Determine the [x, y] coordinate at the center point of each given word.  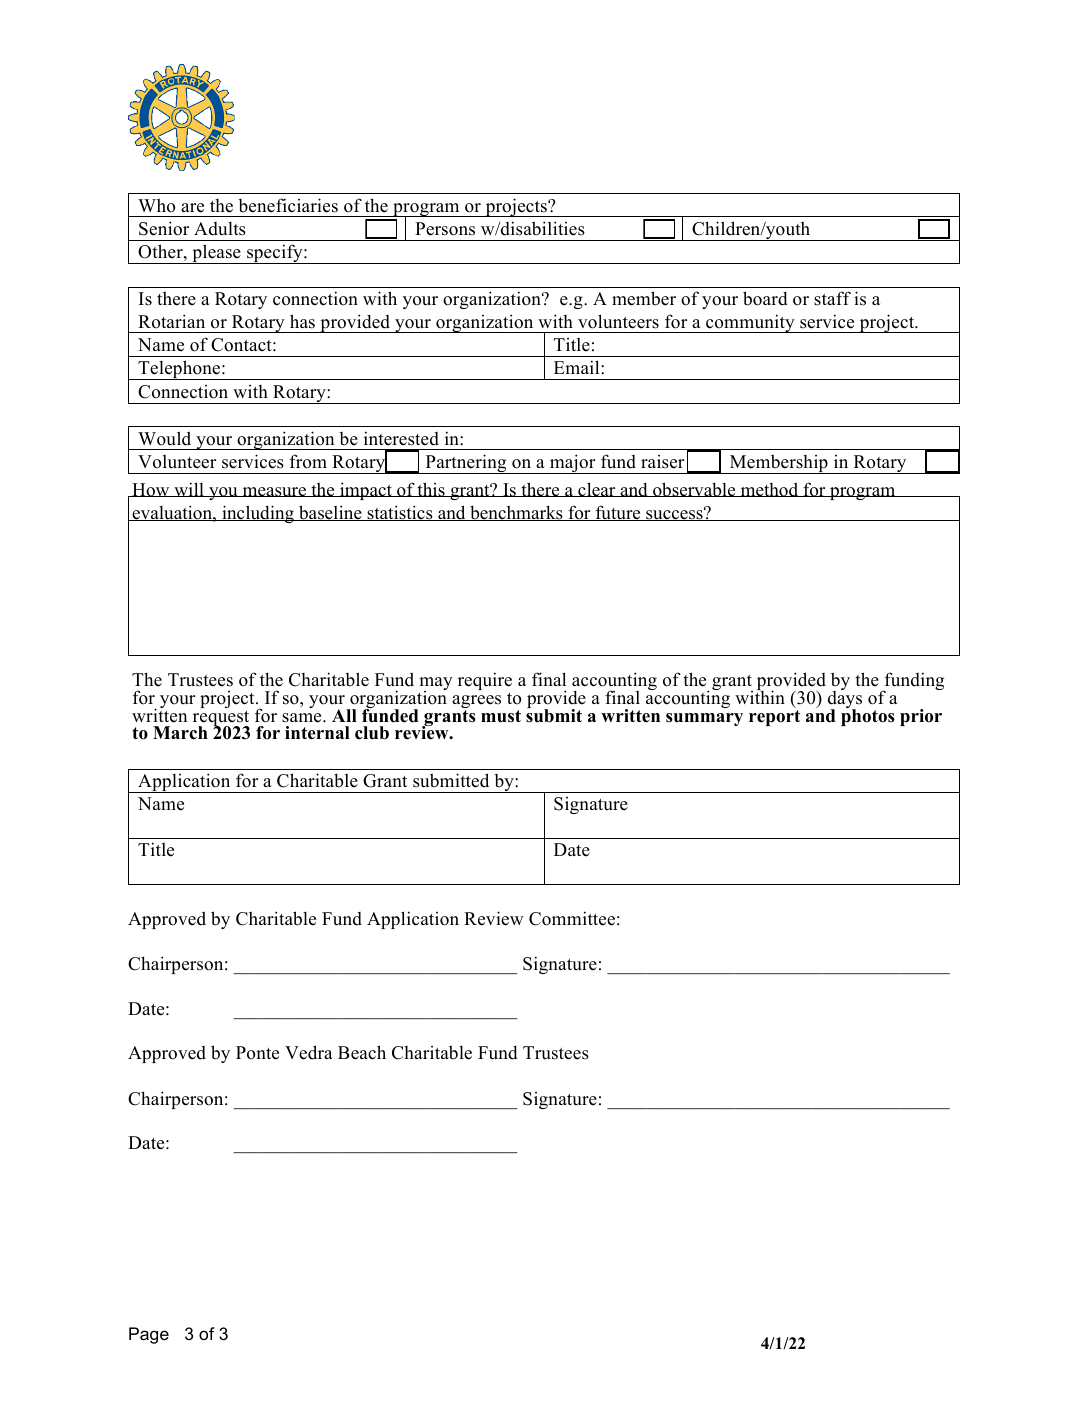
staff [832, 298]
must [501, 716]
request [221, 720]
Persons [445, 229]
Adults [220, 229]
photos [868, 716]
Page [149, 1335]
